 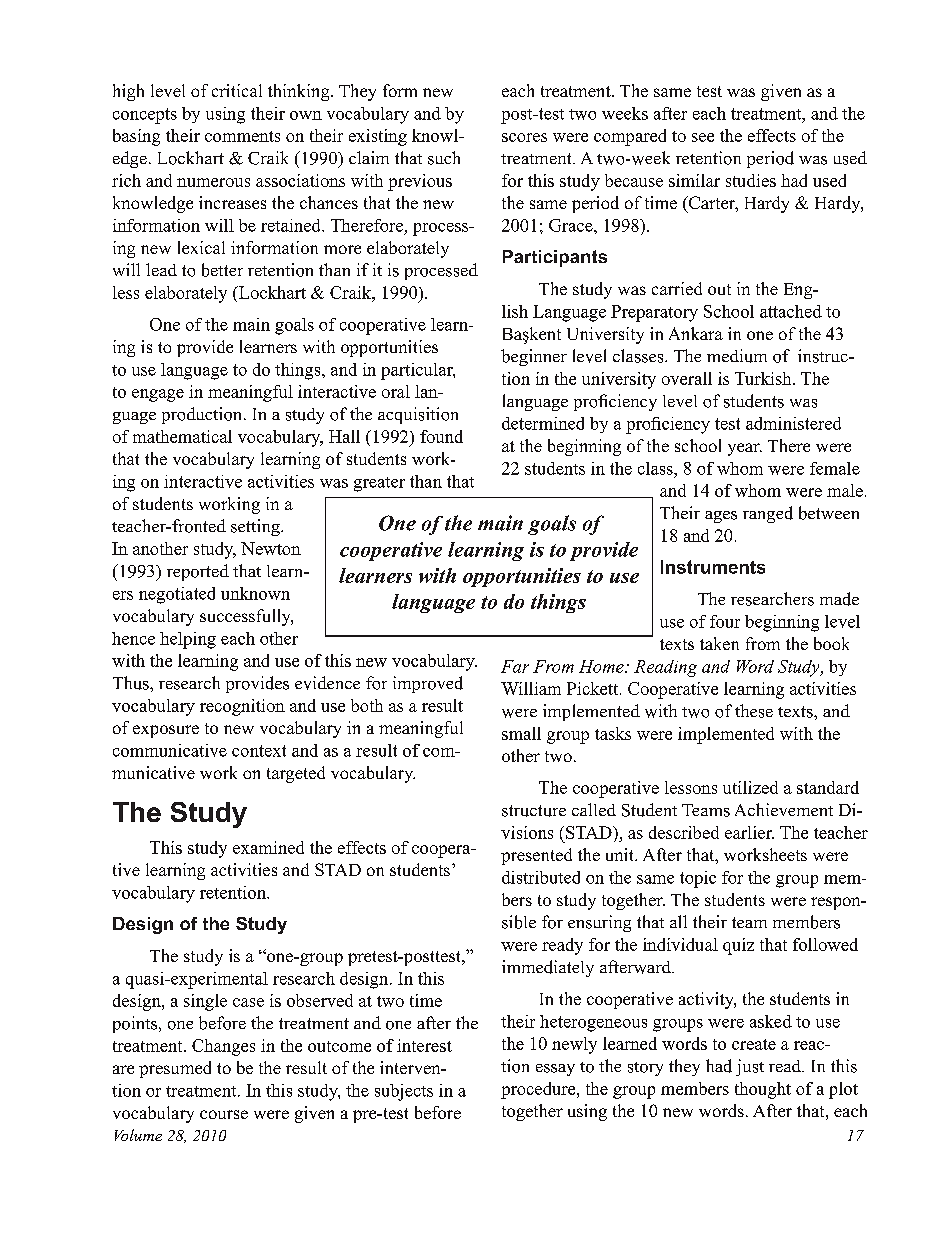 I want to click on quiz, so click(x=738, y=946).
